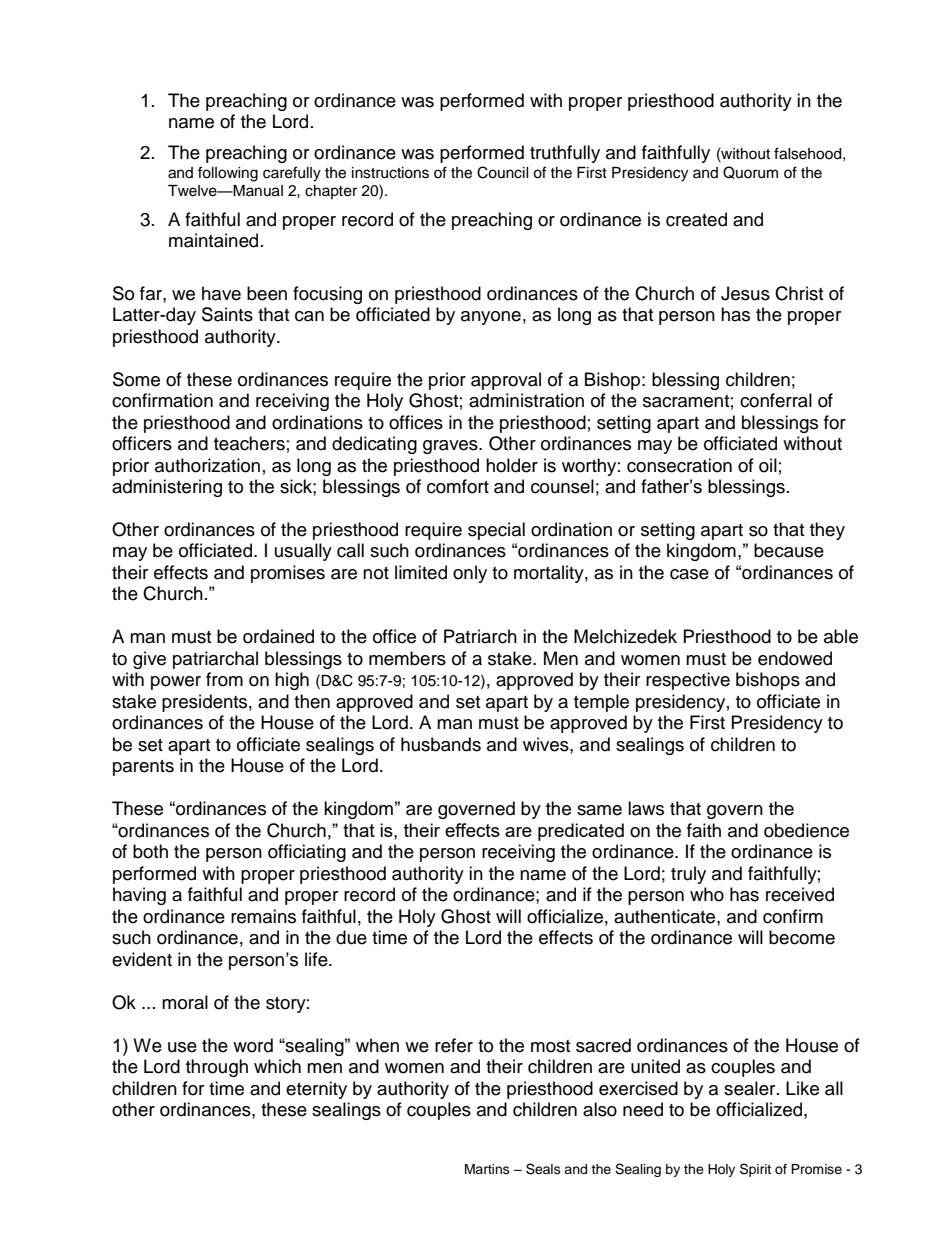 The height and width of the image is (1233, 952). I want to click on remains, so click(263, 916).
